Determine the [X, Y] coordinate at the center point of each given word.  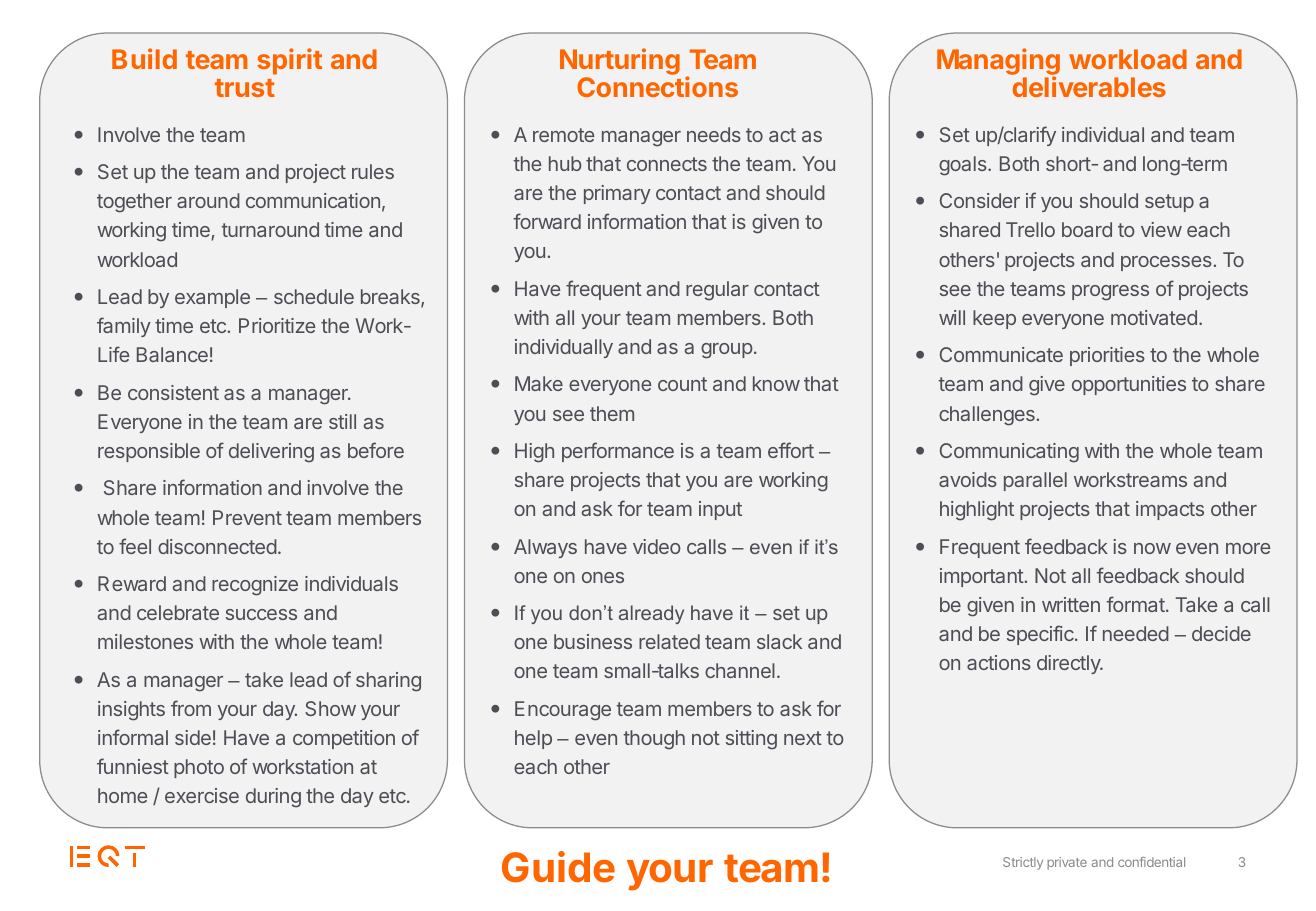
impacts [1170, 510]
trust [245, 88]
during [273, 798]
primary [617, 194]
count [682, 384]
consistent [173, 392]
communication [313, 200]
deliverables [1089, 86]
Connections [657, 86]
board [1087, 229]
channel [740, 670]
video [657, 546]
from [191, 708]
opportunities [1129, 385]
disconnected [217, 546]
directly [1069, 664]
